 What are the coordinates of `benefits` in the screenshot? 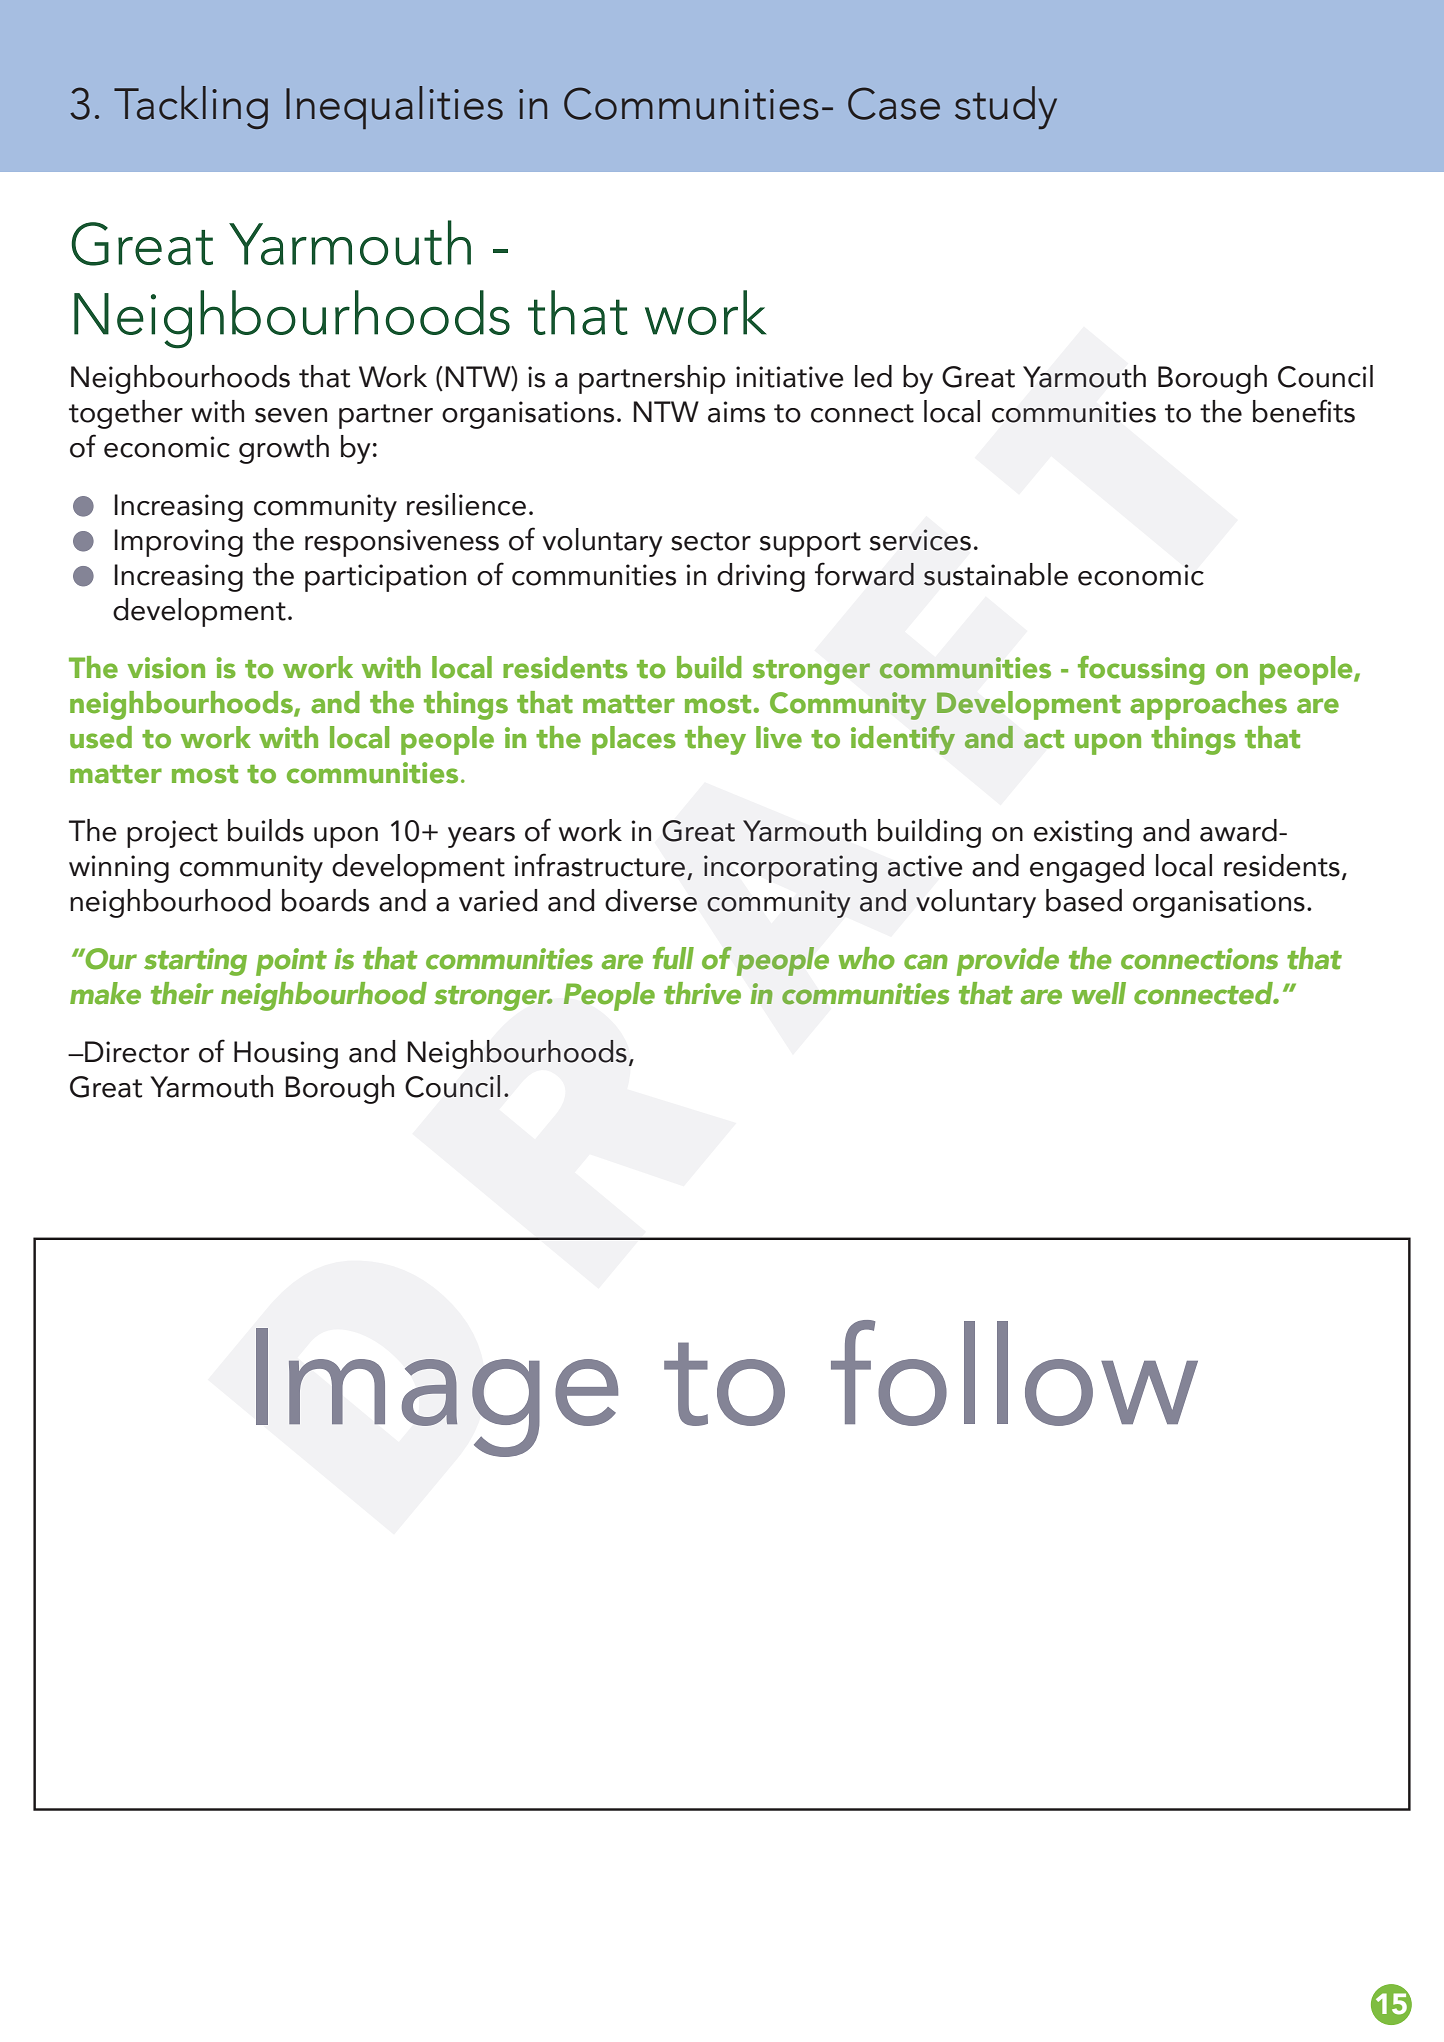 It's located at (1304, 411).
